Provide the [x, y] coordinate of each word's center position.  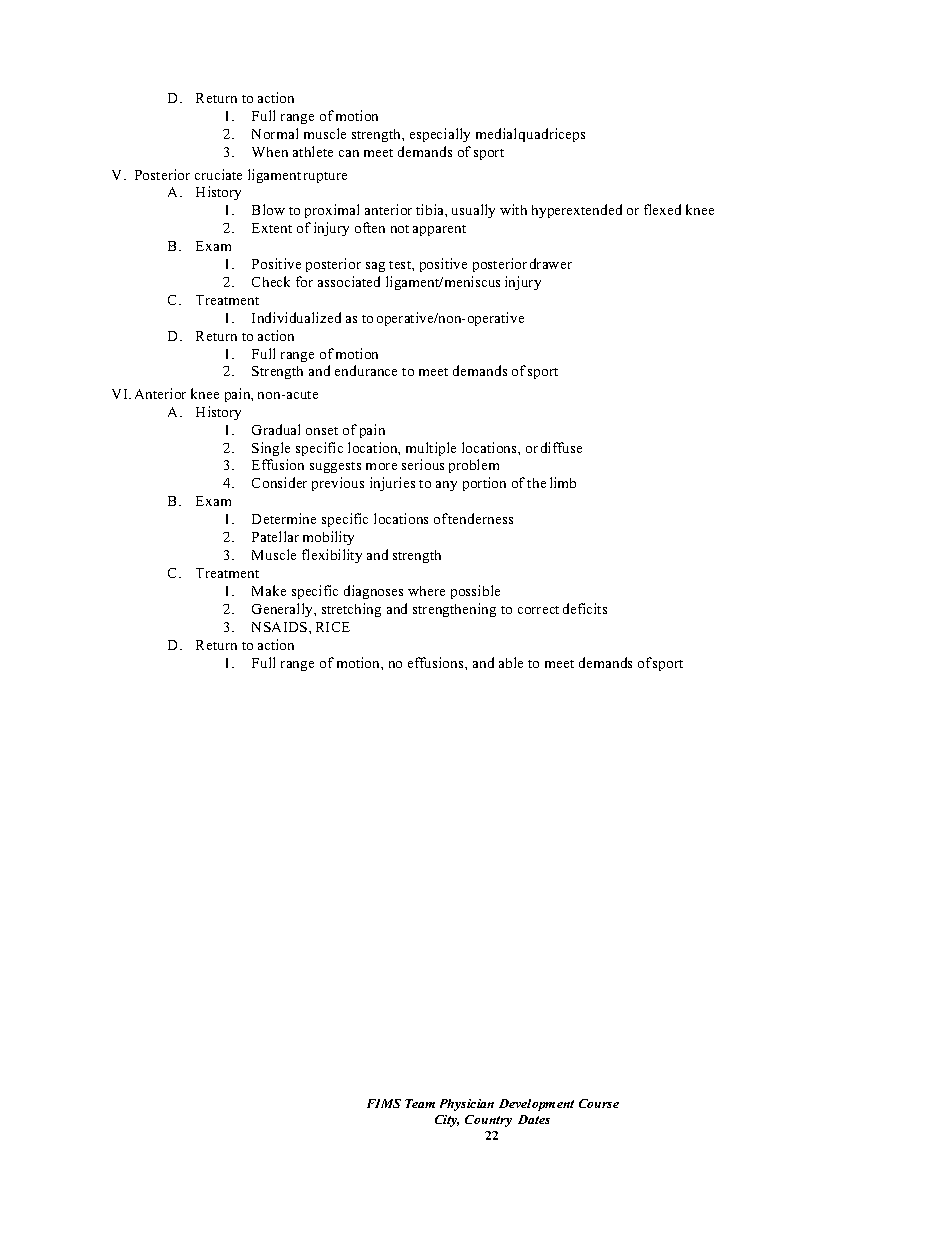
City [447, 1121]
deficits [585, 608]
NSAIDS [281, 627]
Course [599, 1103]
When [270, 152]
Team [420, 1103]
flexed [662, 209]
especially [440, 135]
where [426, 591]
